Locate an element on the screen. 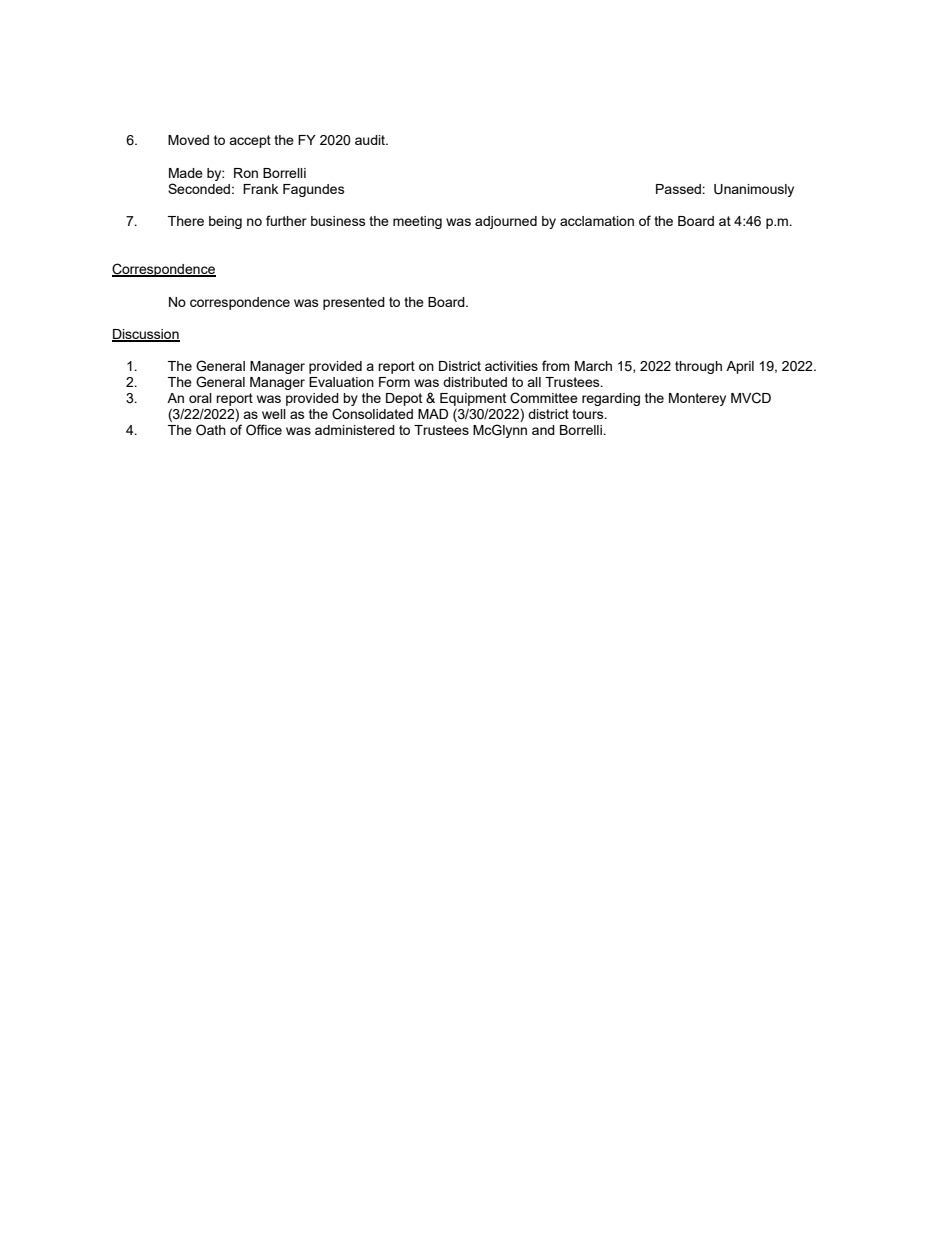  through is located at coordinates (698, 367).
